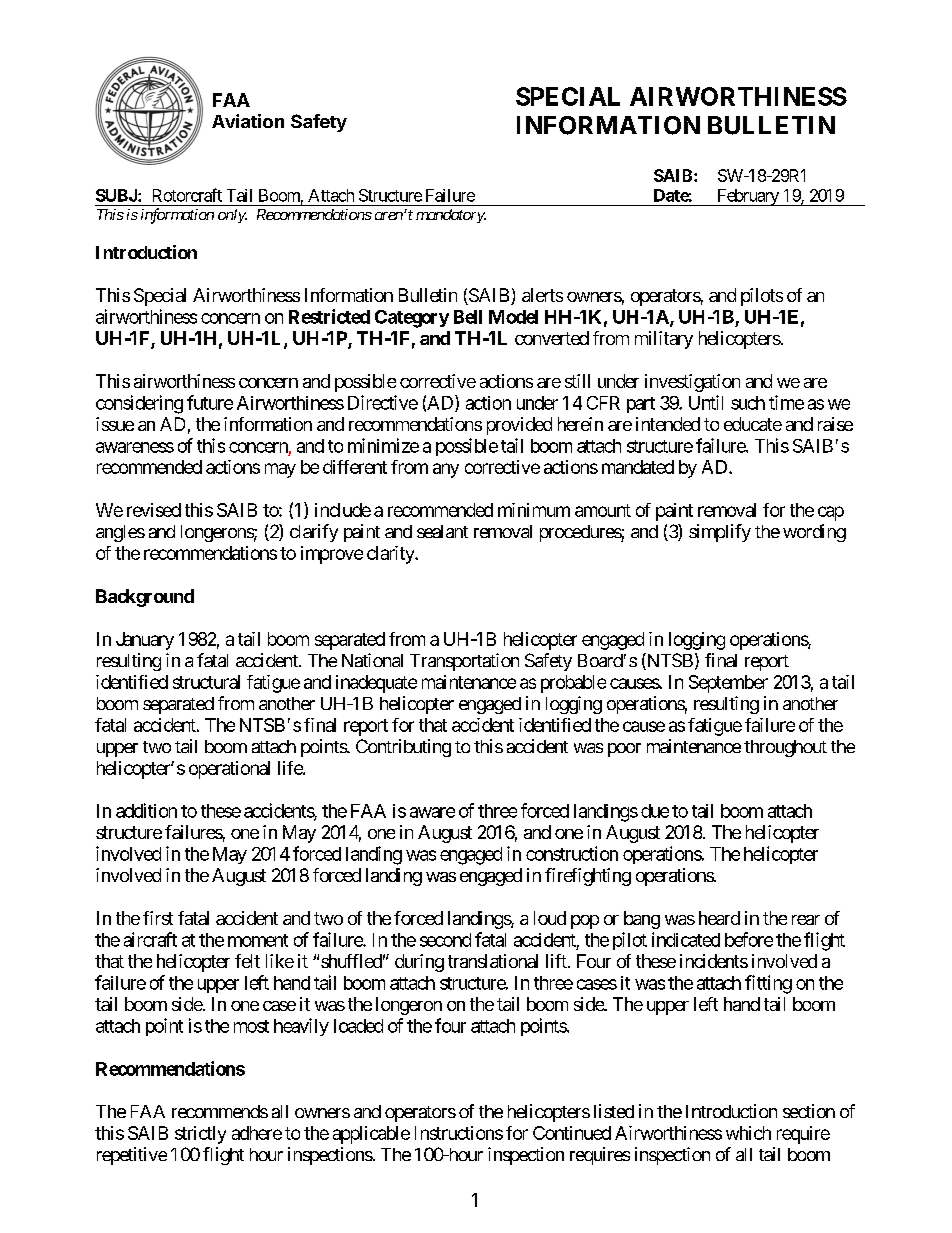 Image resolution: width=952 pixels, height=1233 pixels. What do you see at coordinates (187, 195) in the screenshot?
I see `Rotorcraft` at bounding box center [187, 195].
